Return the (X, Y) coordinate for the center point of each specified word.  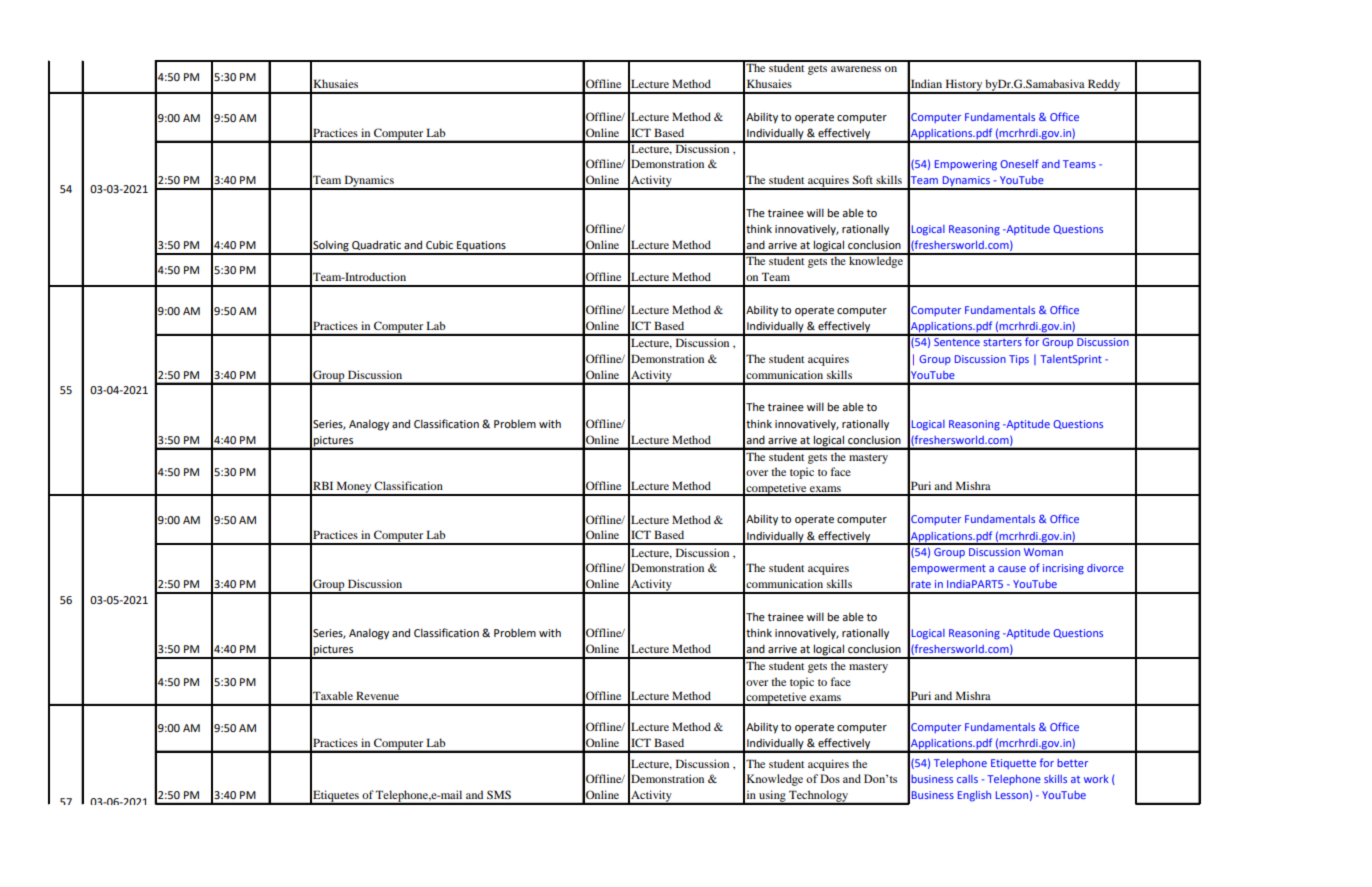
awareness (856, 69)
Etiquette (1013, 764)
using (772, 797)
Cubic (439, 245)
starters (1002, 342)
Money (354, 488)
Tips (1019, 360)
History (963, 86)
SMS (499, 794)
